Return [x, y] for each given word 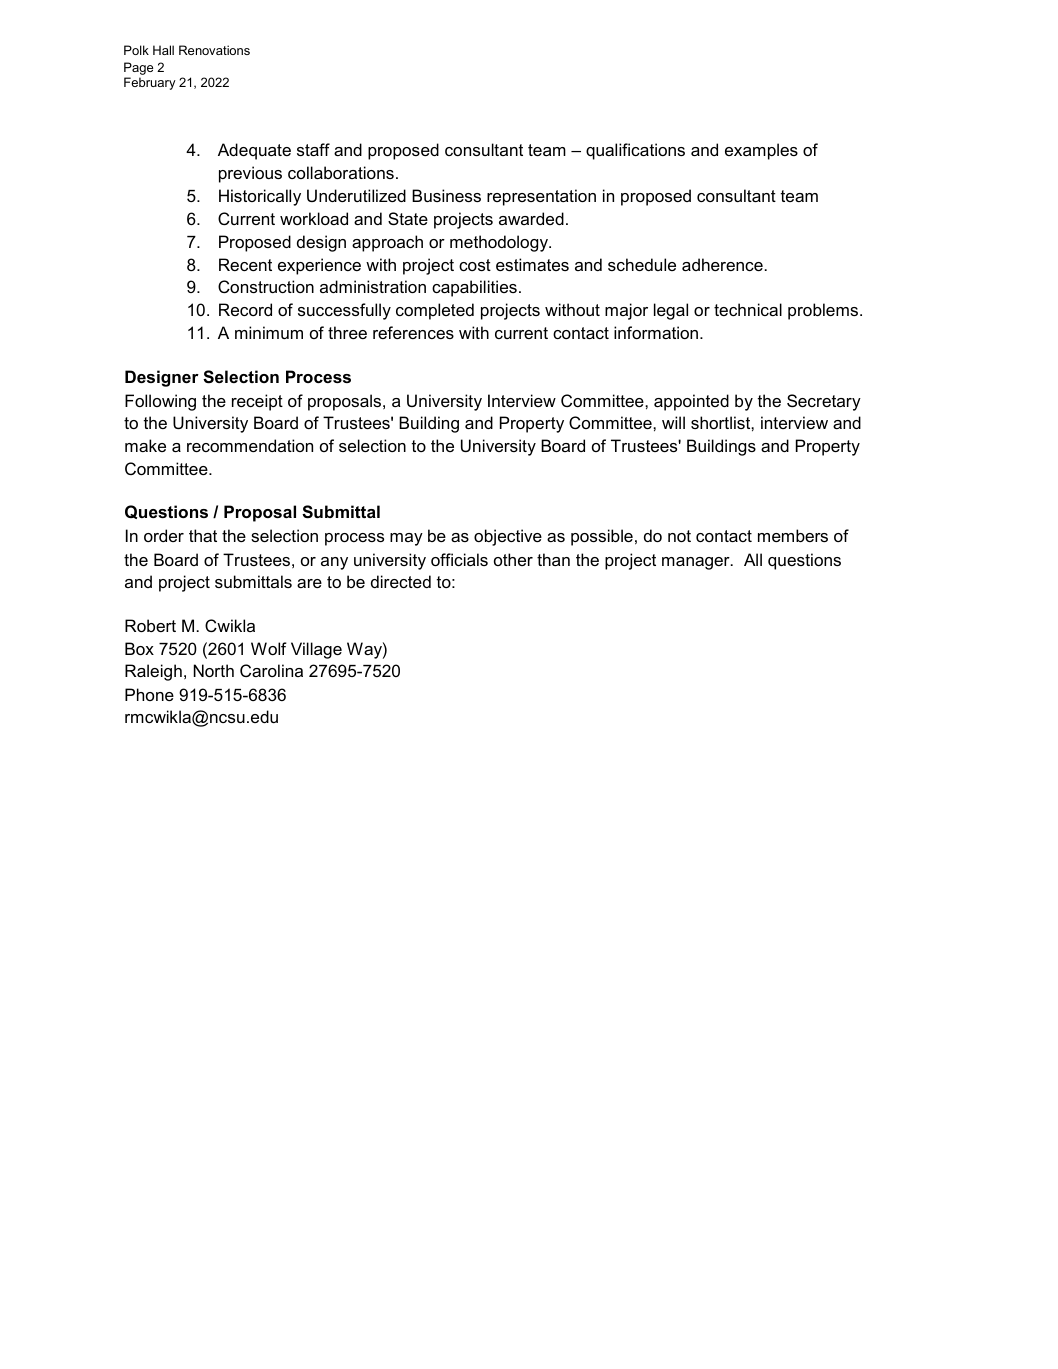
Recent [245, 264]
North [214, 670]
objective [508, 537]
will [673, 422]
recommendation [250, 445]
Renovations [214, 50]
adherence [722, 264]
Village [316, 650]
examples [761, 151]
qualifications [635, 151]
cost [475, 265]
